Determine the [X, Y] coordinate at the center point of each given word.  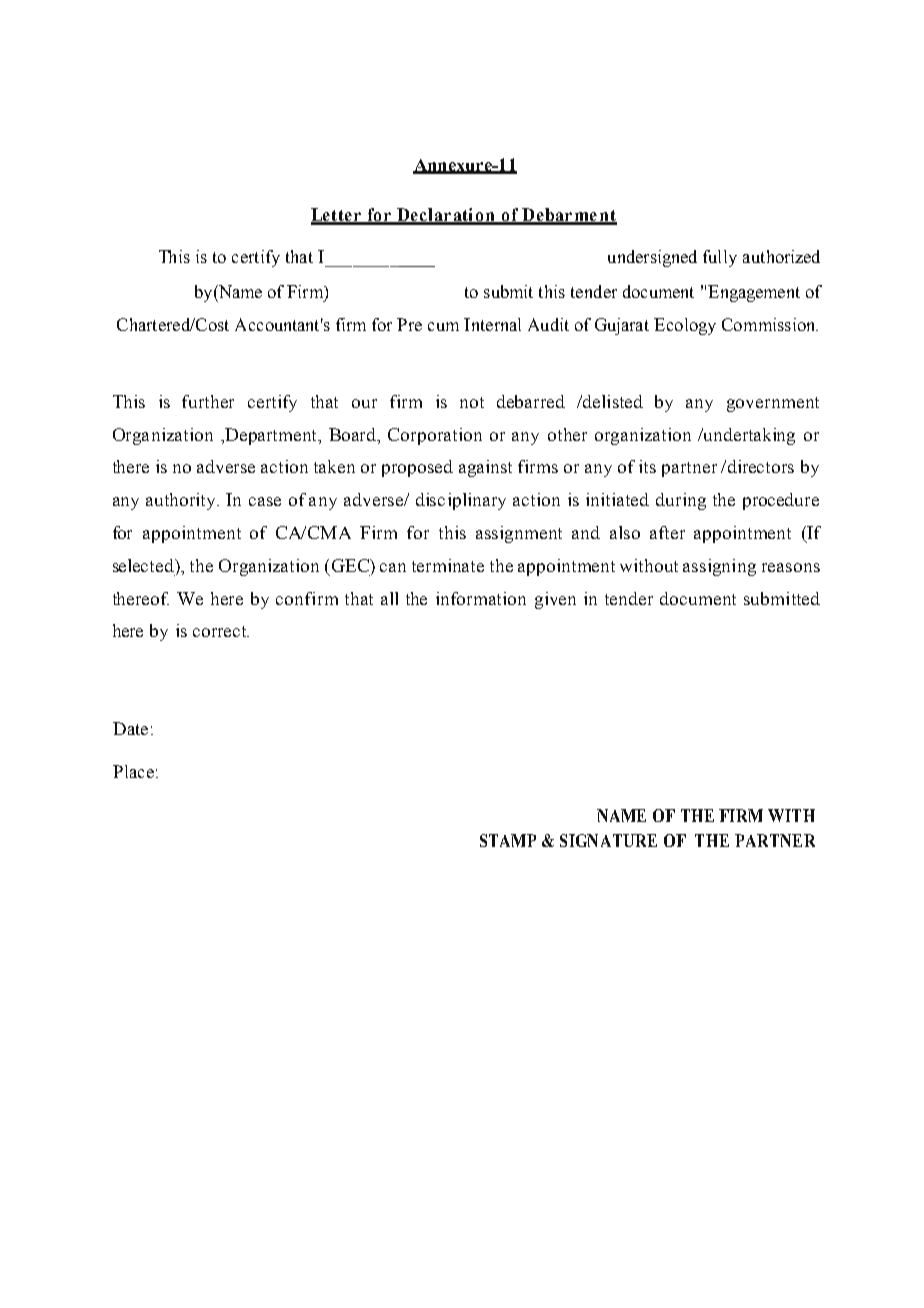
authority [182, 501]
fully [720, 258]
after [667, 532]
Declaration [446, 216]
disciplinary [461, 501]
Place [133, 771]
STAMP [508, 840]
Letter [337, 216]
